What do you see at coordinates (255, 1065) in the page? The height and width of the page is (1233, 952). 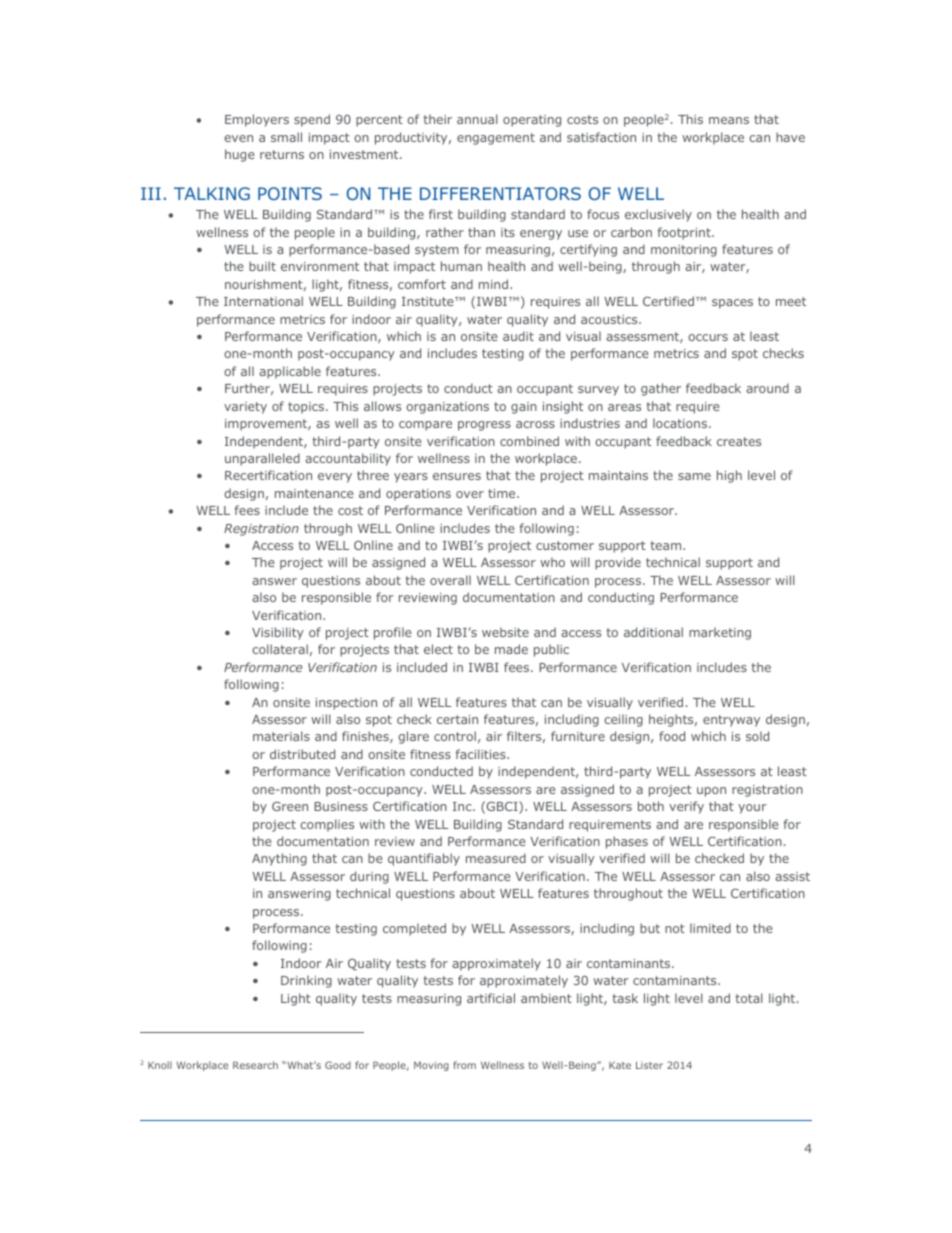 I see `Research` at bounding box center [255, 1065].
